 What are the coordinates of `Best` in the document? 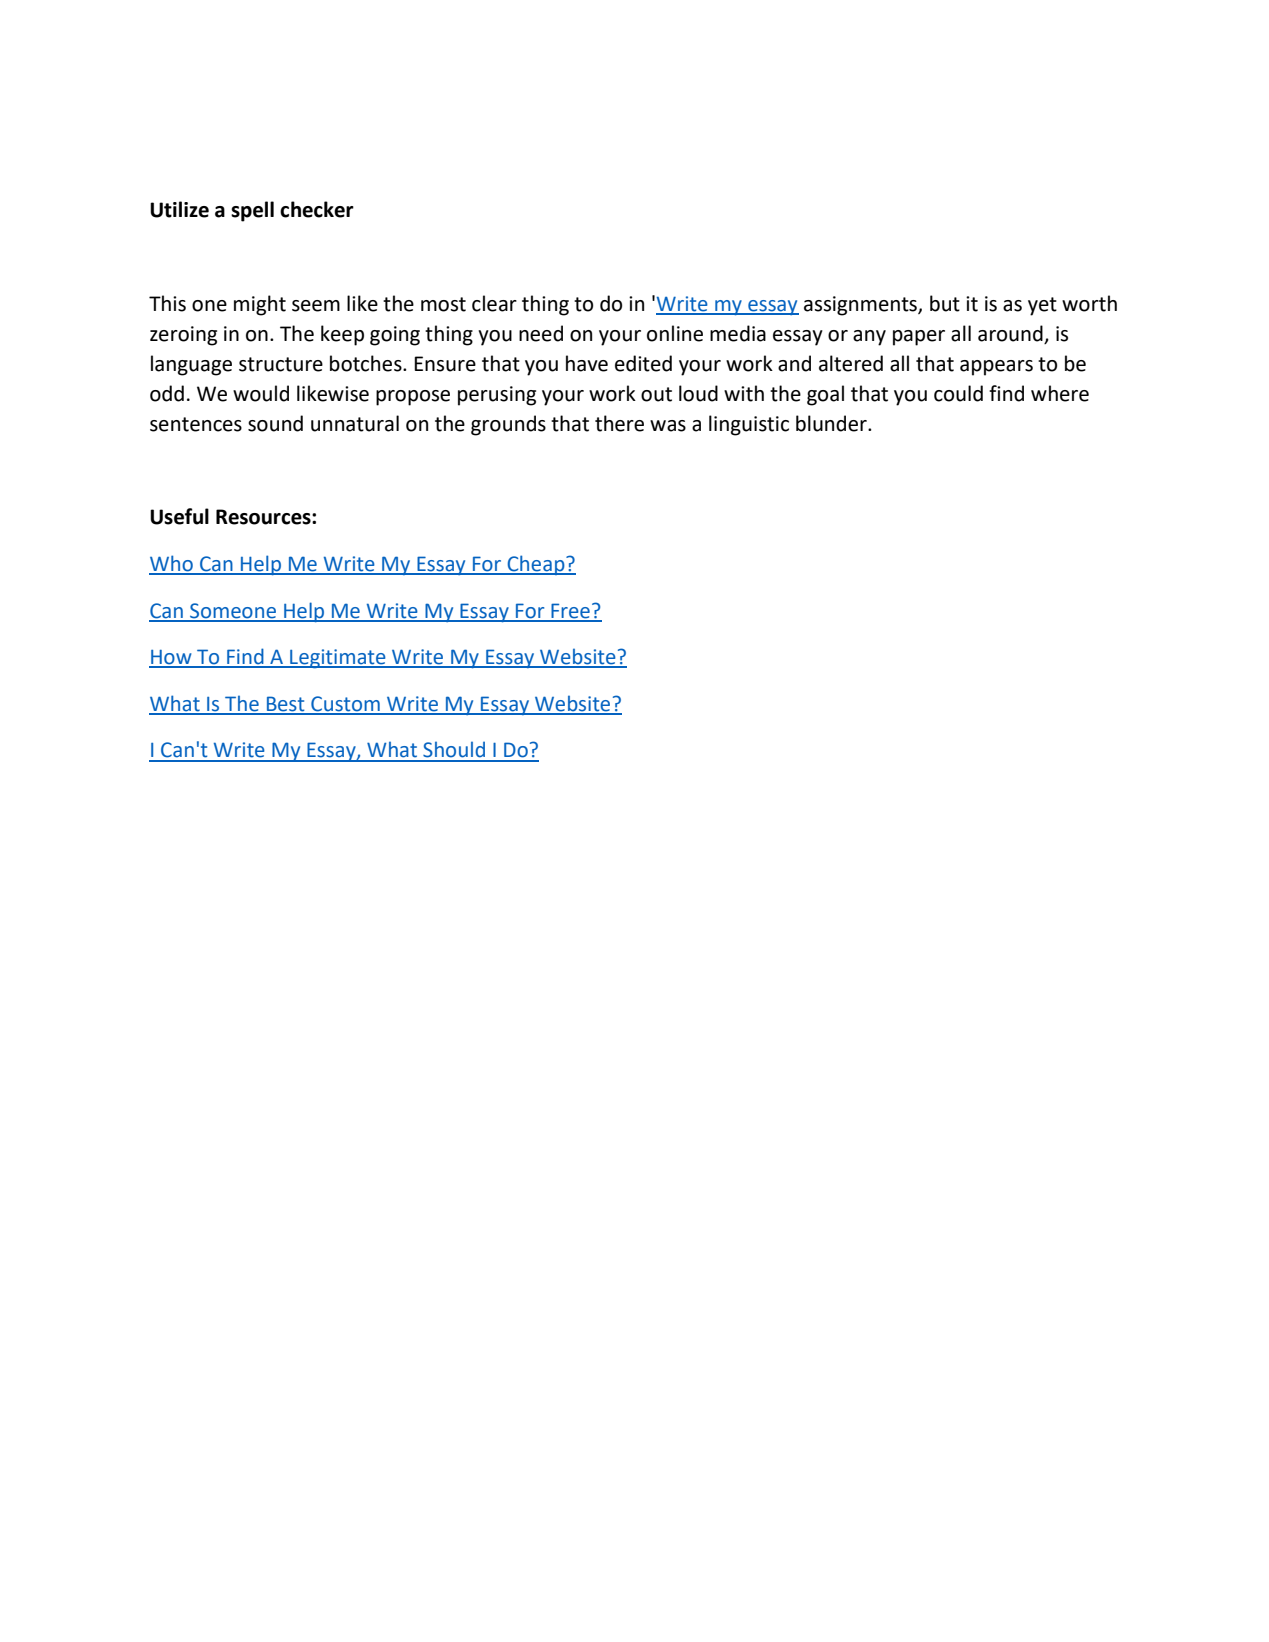 It's located at (285, 705).
